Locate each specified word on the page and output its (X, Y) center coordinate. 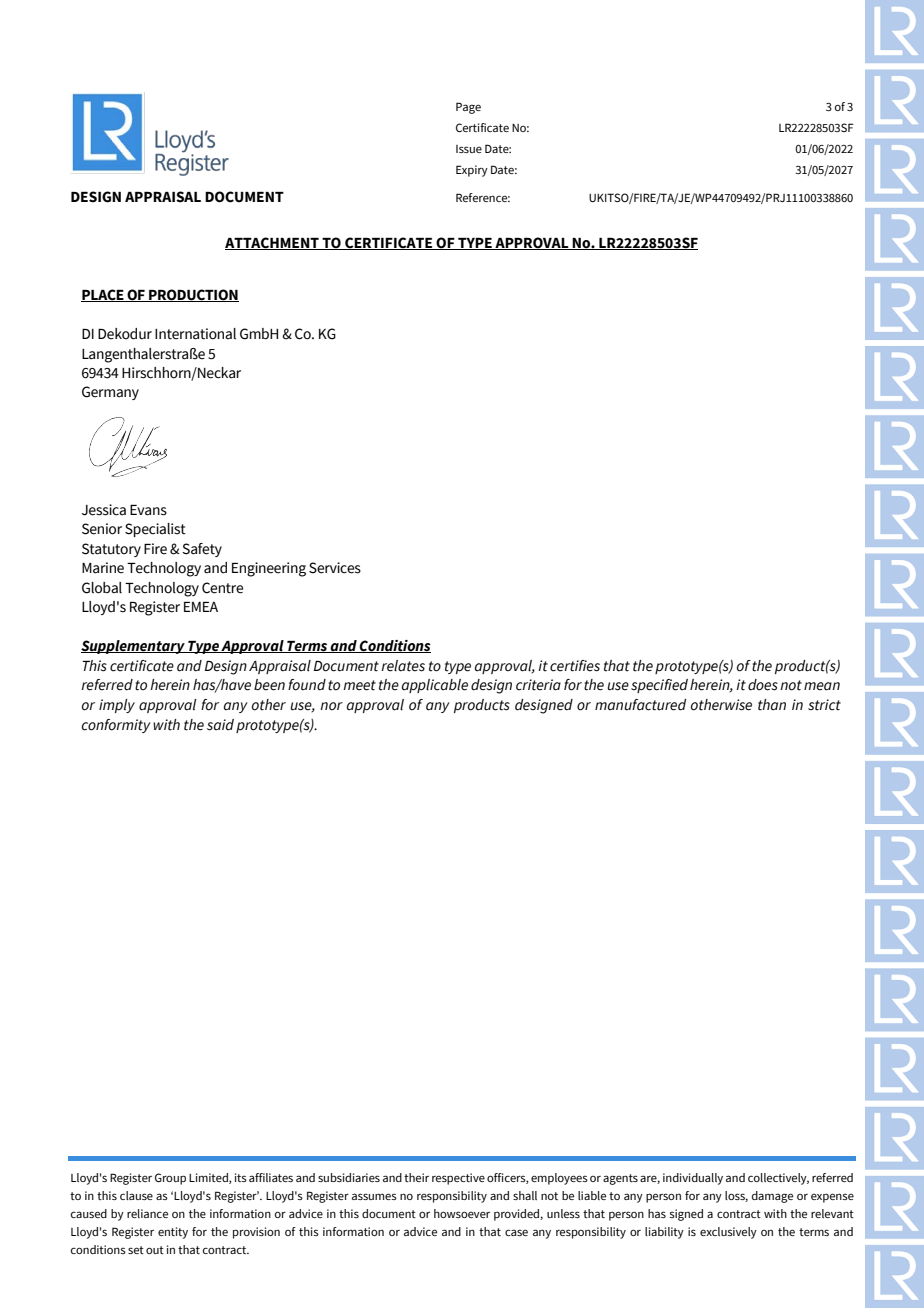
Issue (469, 149)
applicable (435, 686)
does (763, 685)
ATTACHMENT (273, 243)
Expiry (472, 171)
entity (173, 1233)
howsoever (462, 1213)
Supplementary (134, 647)
